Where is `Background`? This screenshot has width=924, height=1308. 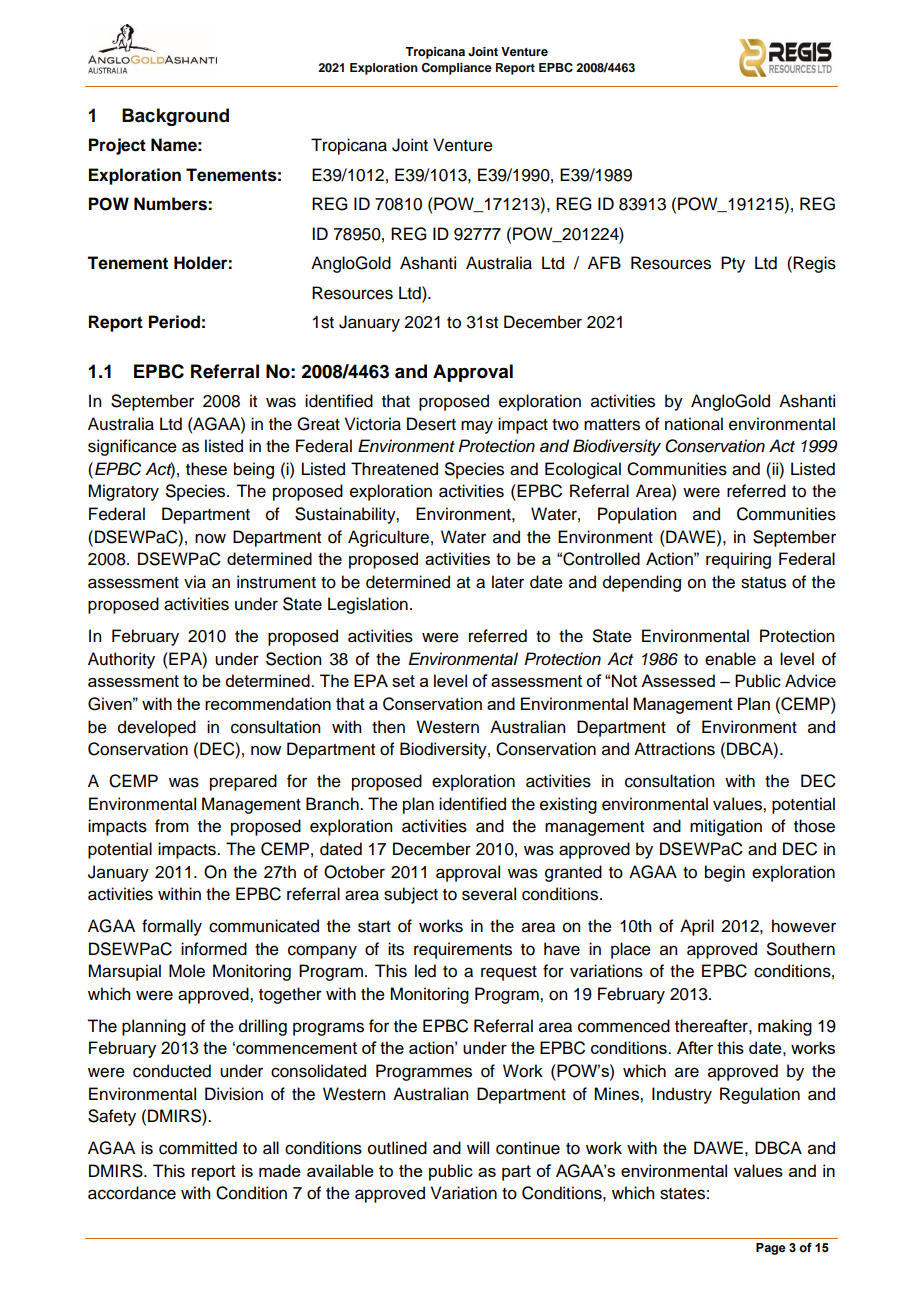 Background is located at coordinates (175, 117).
